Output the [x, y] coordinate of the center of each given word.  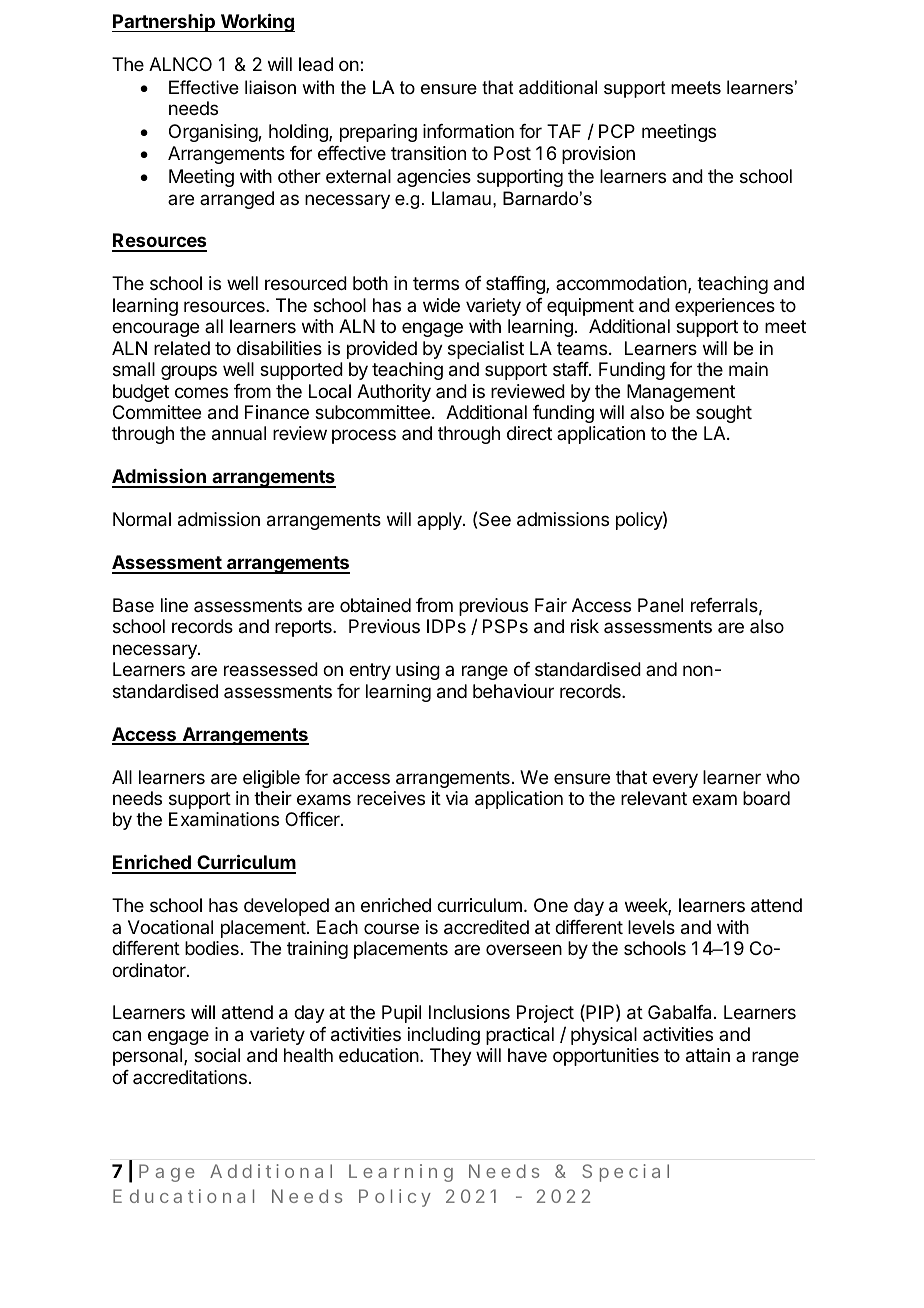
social [217, 1055]
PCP [617, 131]
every [675, 780]
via [457, 798]
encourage [155, 329]
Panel [660, 605]
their [273, 798]
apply [440, 521]
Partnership [164, 23]
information [468, 131]
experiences [725, 307]
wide [441, 305]
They [451, 1057]
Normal [142, 519]
